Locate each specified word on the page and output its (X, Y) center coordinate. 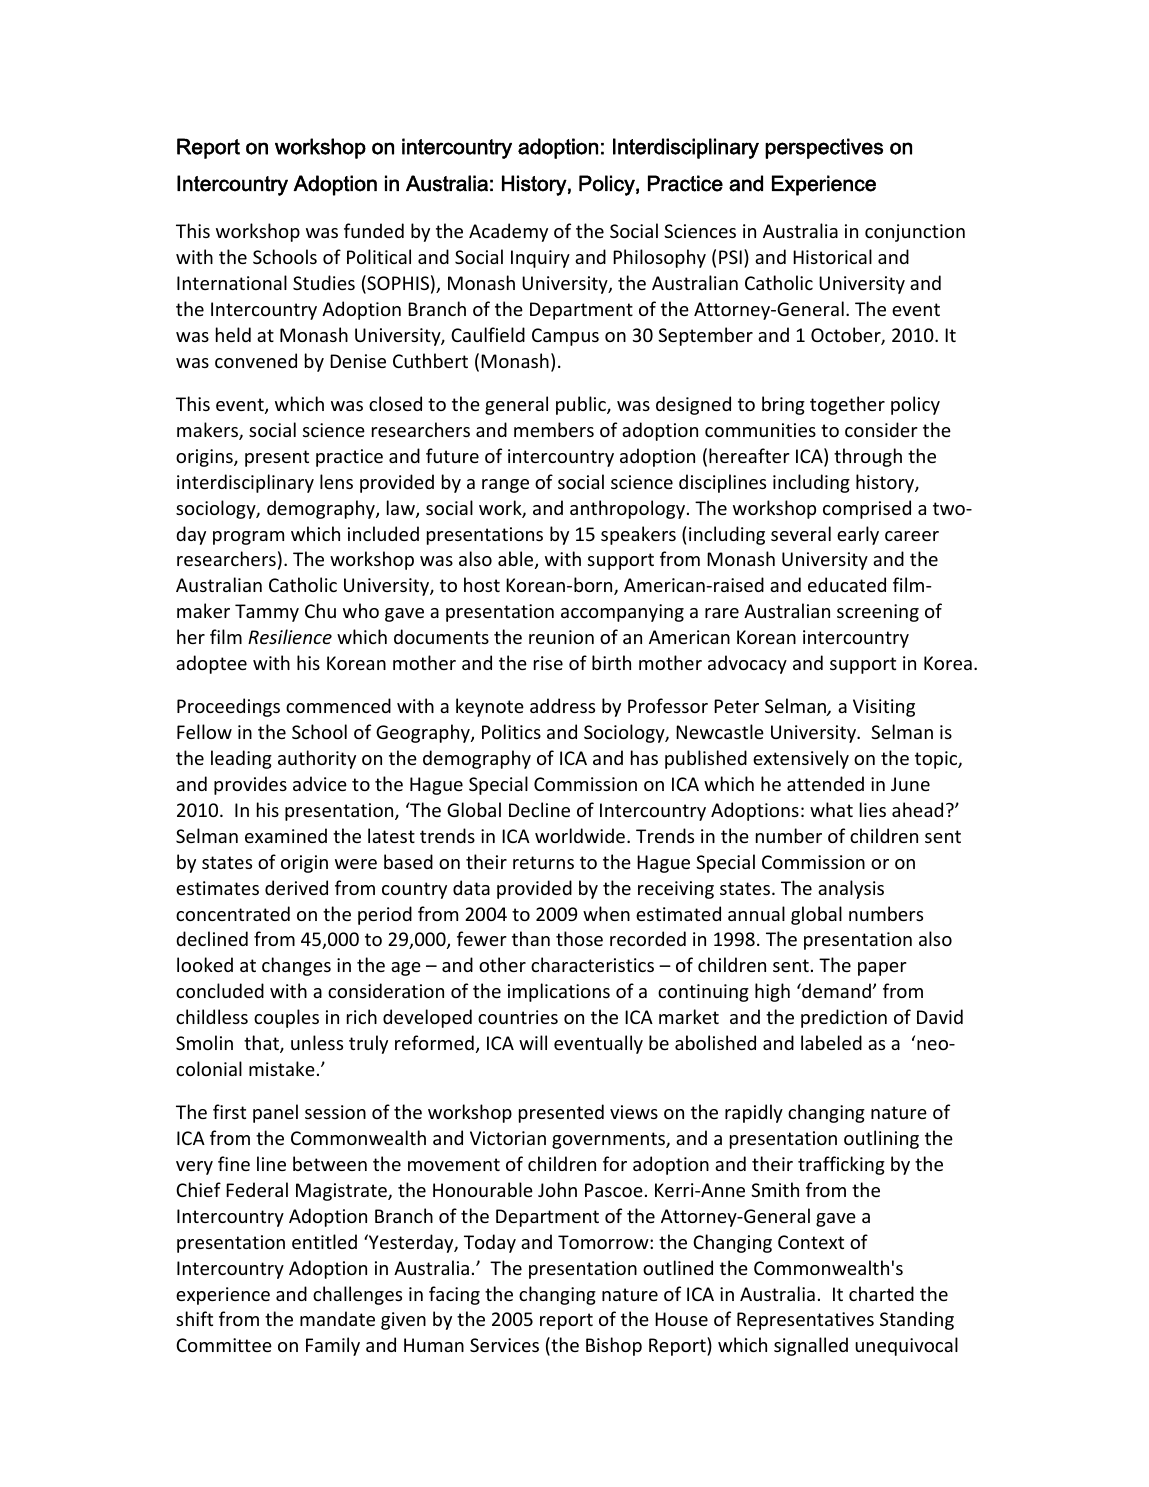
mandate (337, 1318)
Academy (508, 232)
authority (317, 759)
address (562, 705)
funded (374, 230)
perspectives (824, 148)
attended (825, 783)
